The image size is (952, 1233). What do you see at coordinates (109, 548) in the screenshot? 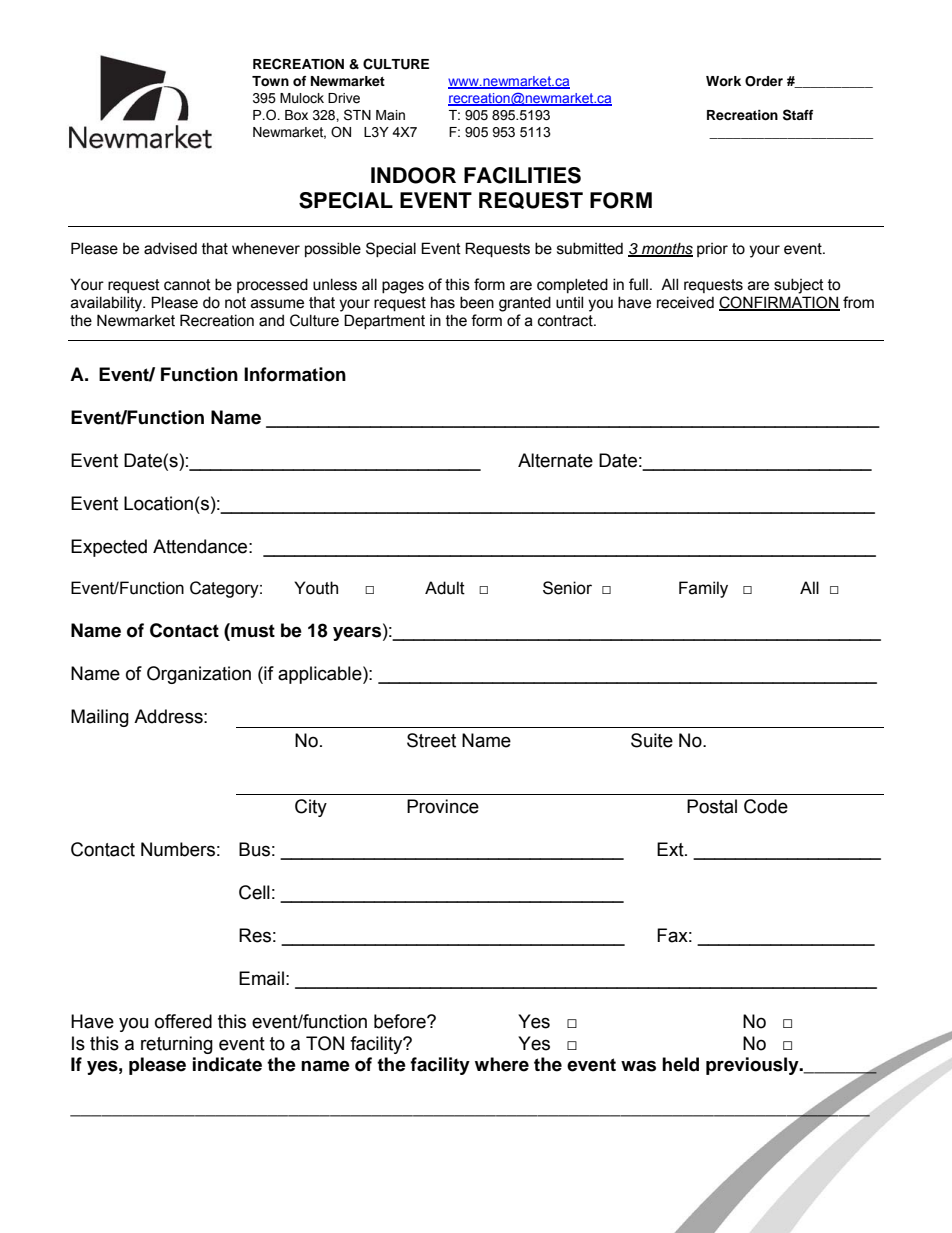
I see `Expected` at bounding box center [109, 548].
